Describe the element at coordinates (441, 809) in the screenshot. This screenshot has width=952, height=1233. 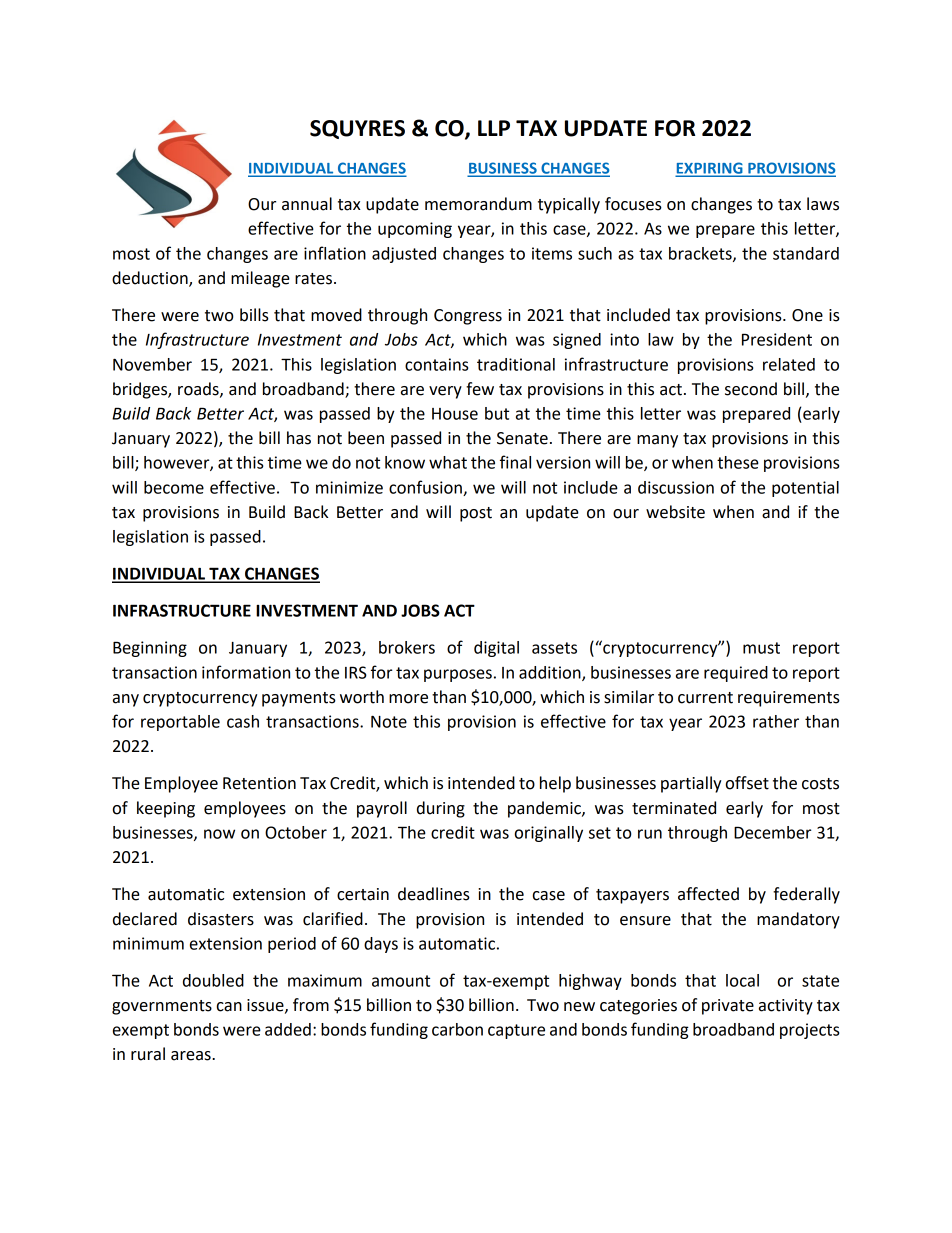
I see `during` at that location.
